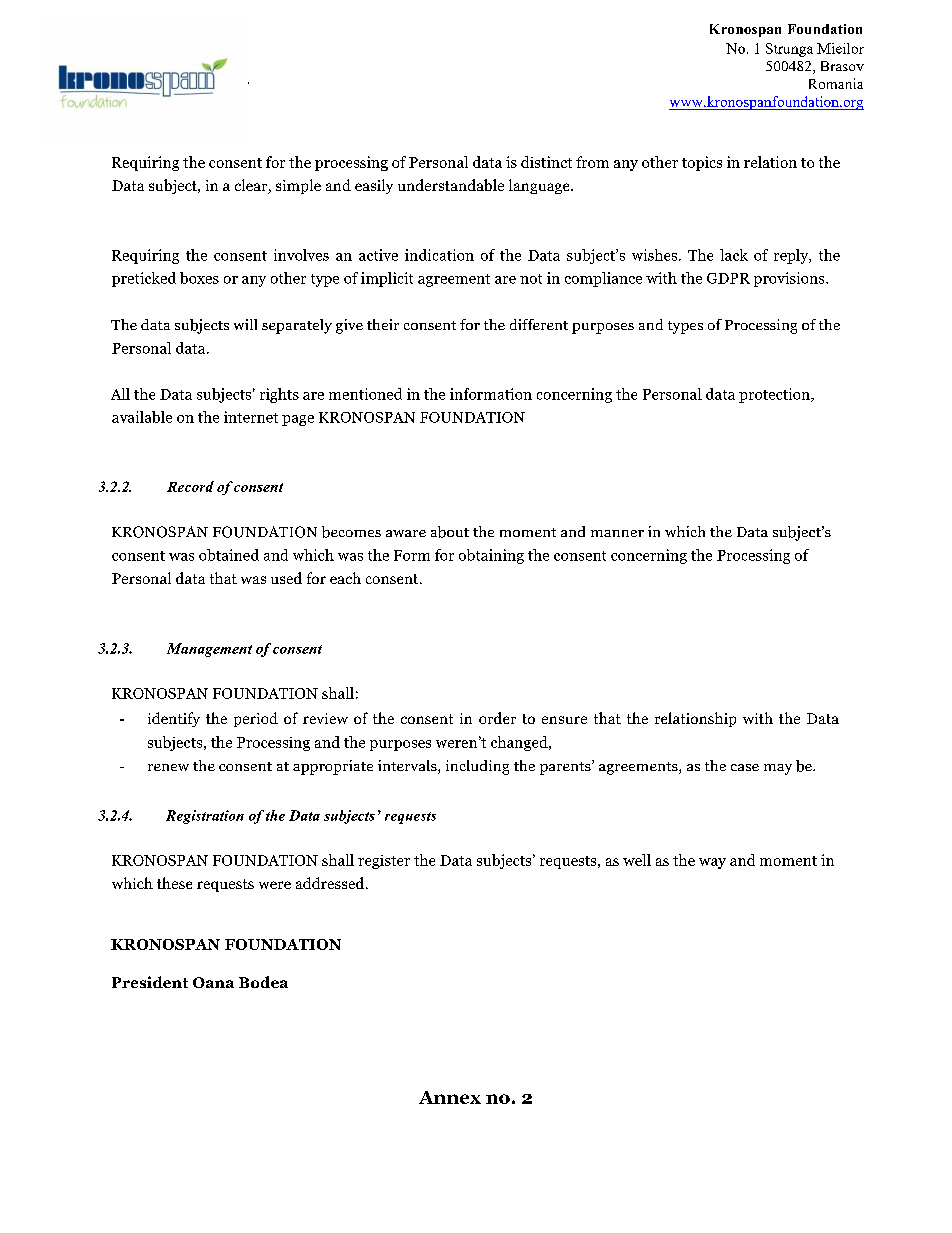 The image size is (952, 1233). What do you see at coordinates (712, 863) in the screenshot?
I see `way` at bounding box center [712, 863].
